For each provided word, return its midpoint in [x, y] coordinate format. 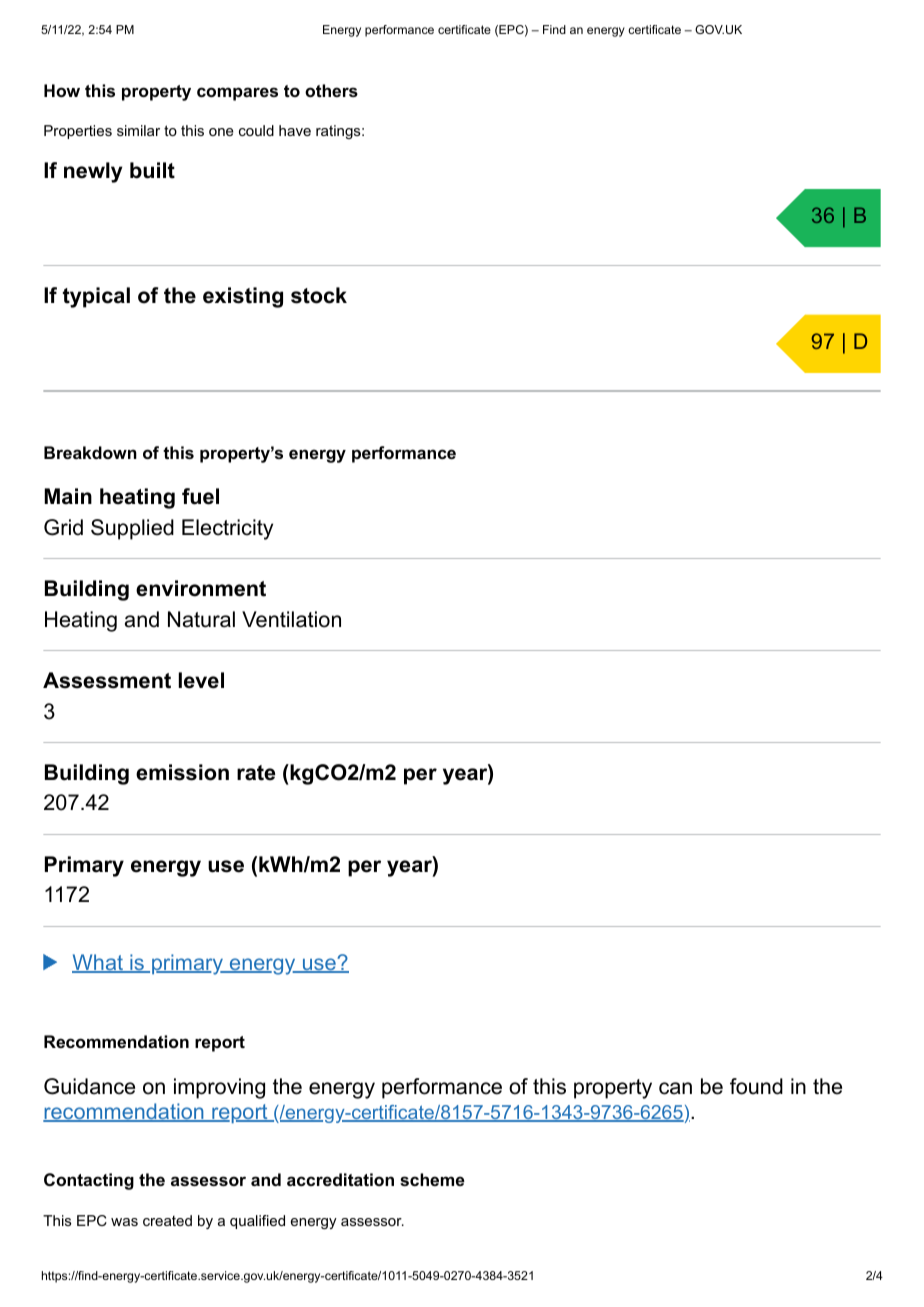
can [675, 1088]
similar [138, 130]
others [331, 90]
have [295, 130]
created [167, 1220]
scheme [432, 1179]
